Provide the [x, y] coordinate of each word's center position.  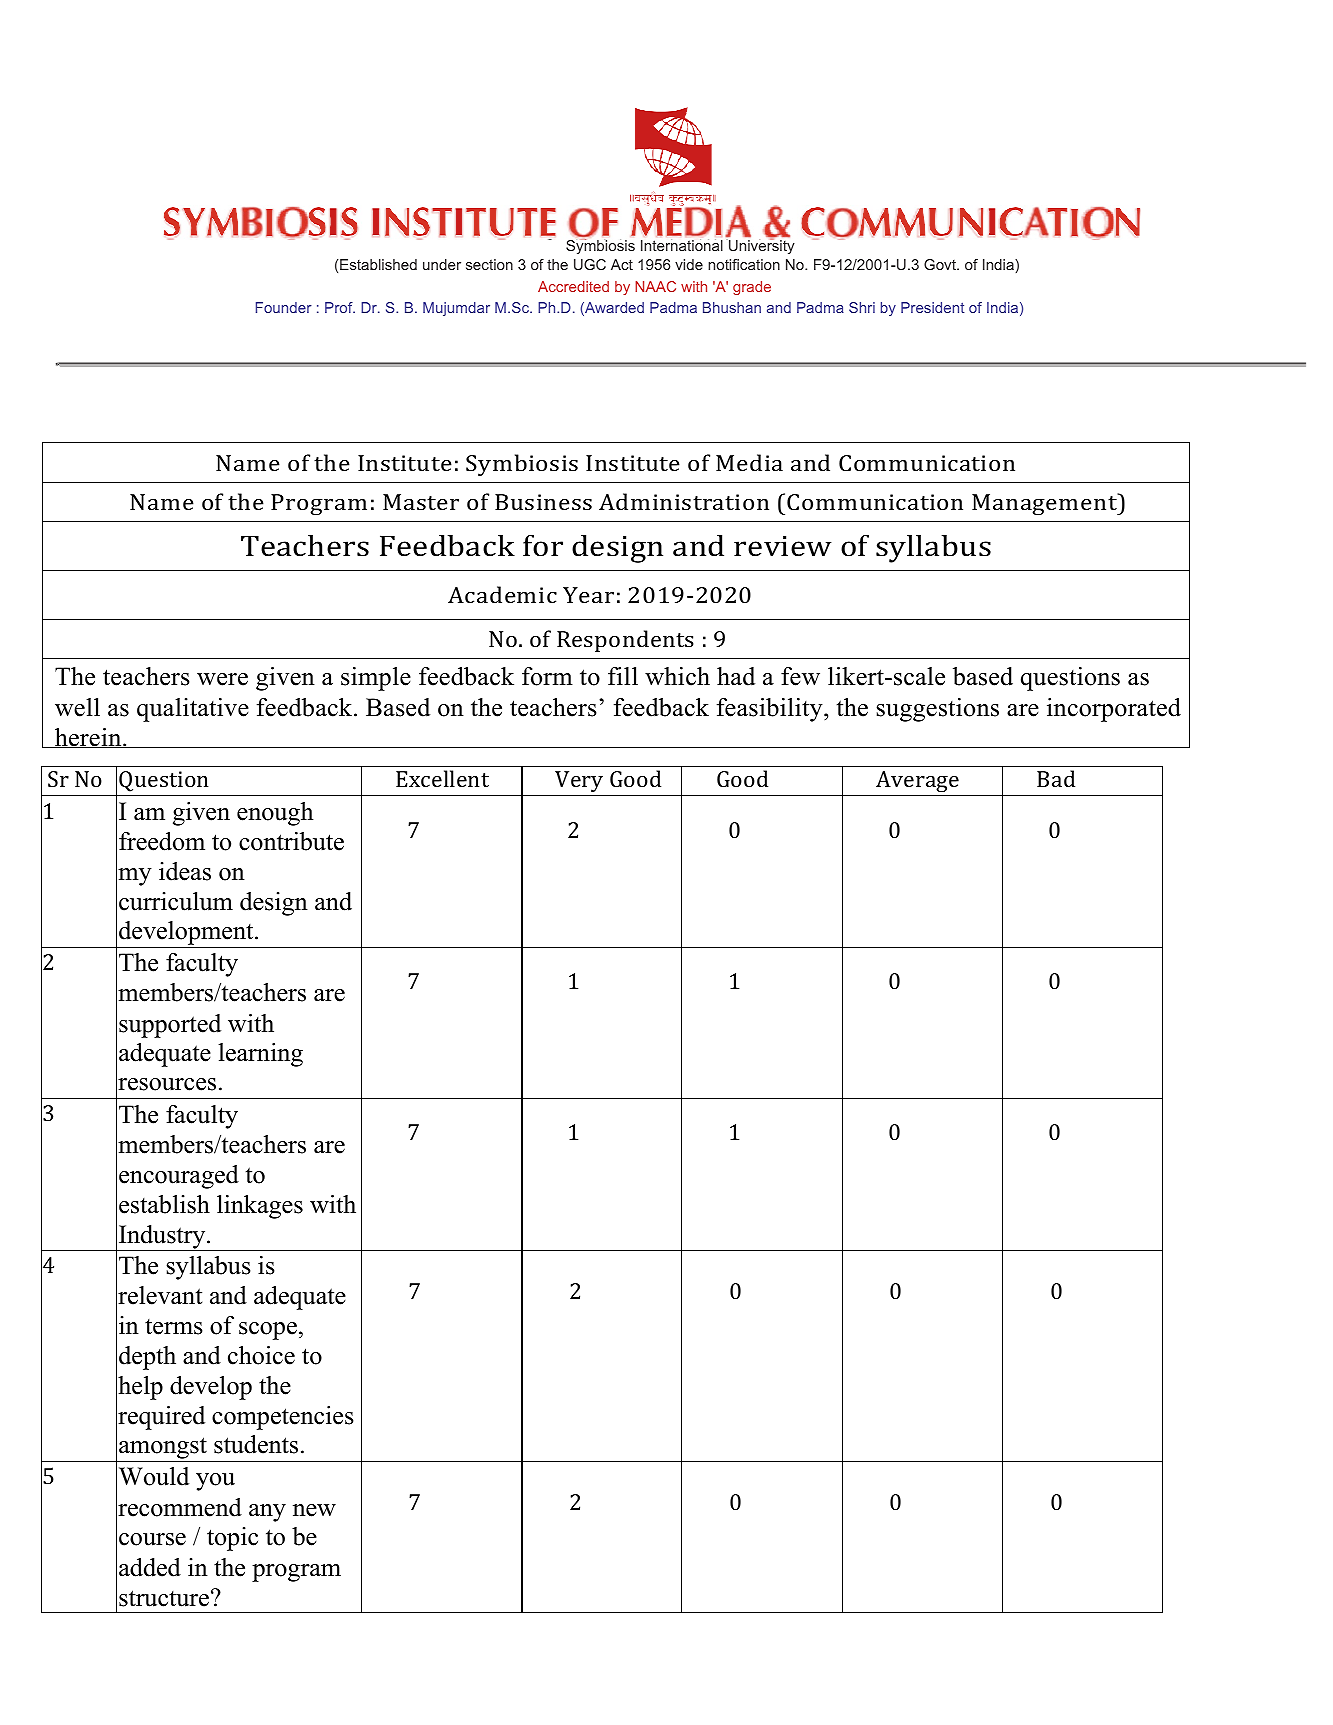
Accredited [573, 286]
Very [579, 781]
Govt [941, 264]
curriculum [176, 901]
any [267, 1513]
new [314, 1510]
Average [918, 783]
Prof [340, 307]
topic [232, 1539]
